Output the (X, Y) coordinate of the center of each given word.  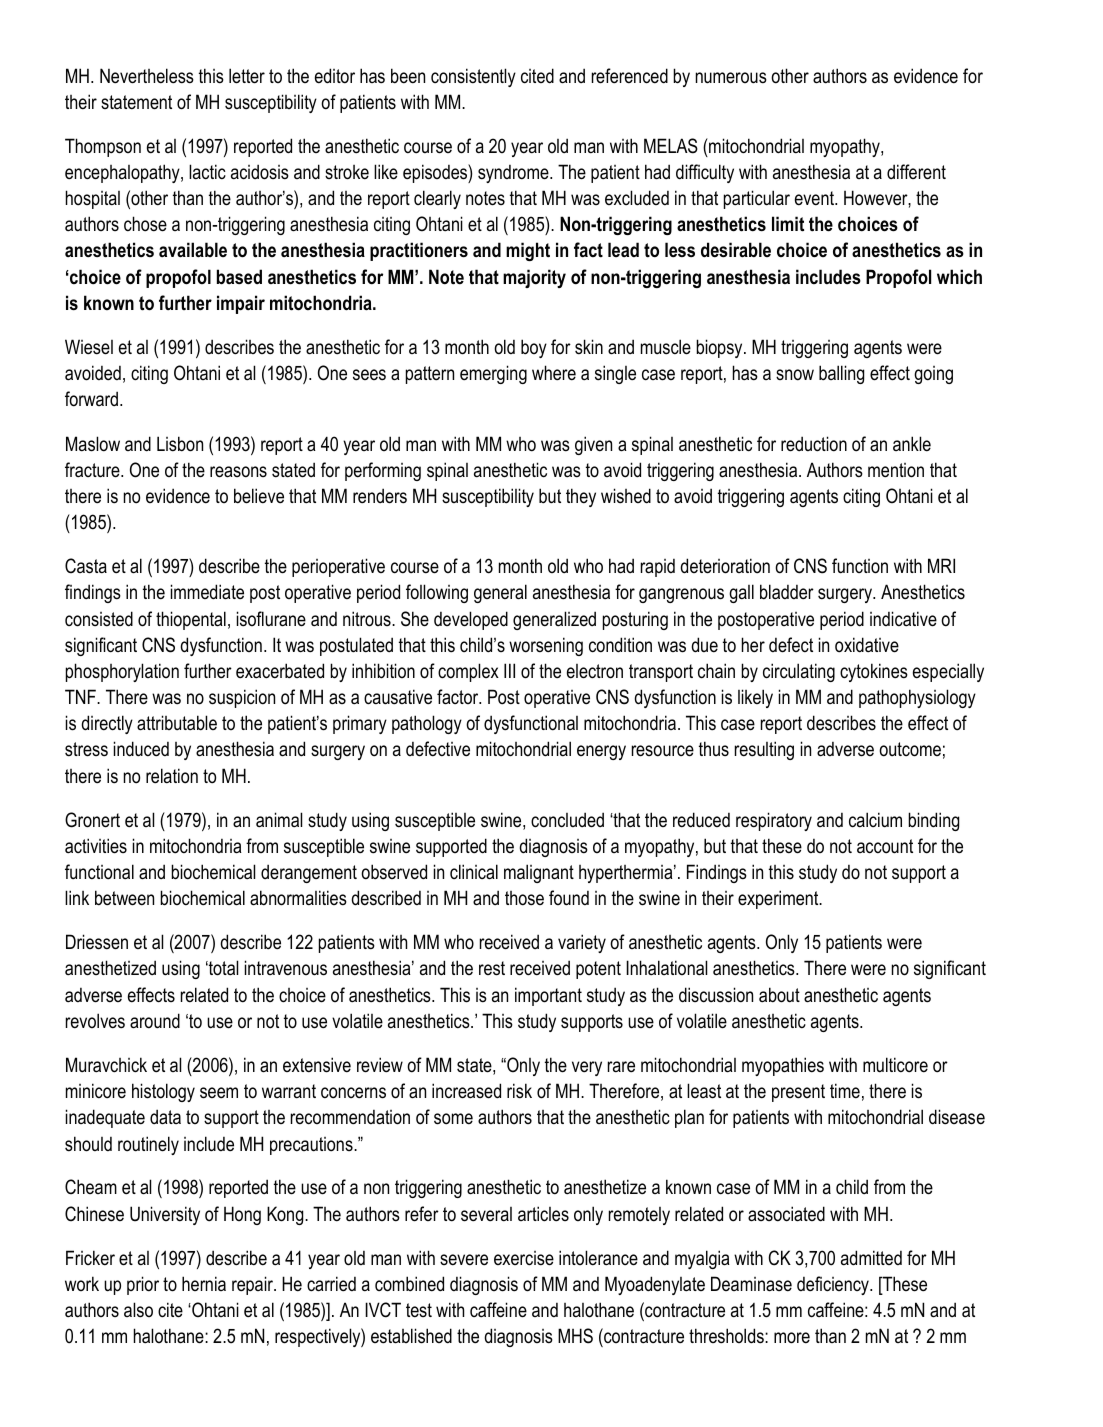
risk (519, 1091)
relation (172, 776)
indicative (903, 619)
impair (241, 304)
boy (534, 348)
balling (841, 374)
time (845, 1091)
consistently (473, 77)
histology (163, 1092)
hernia (204, 1283)
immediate (207, 592)
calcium (875, 820)
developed (471, 620)
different (916, 172)
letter (247, 76)
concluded (567, 820)
